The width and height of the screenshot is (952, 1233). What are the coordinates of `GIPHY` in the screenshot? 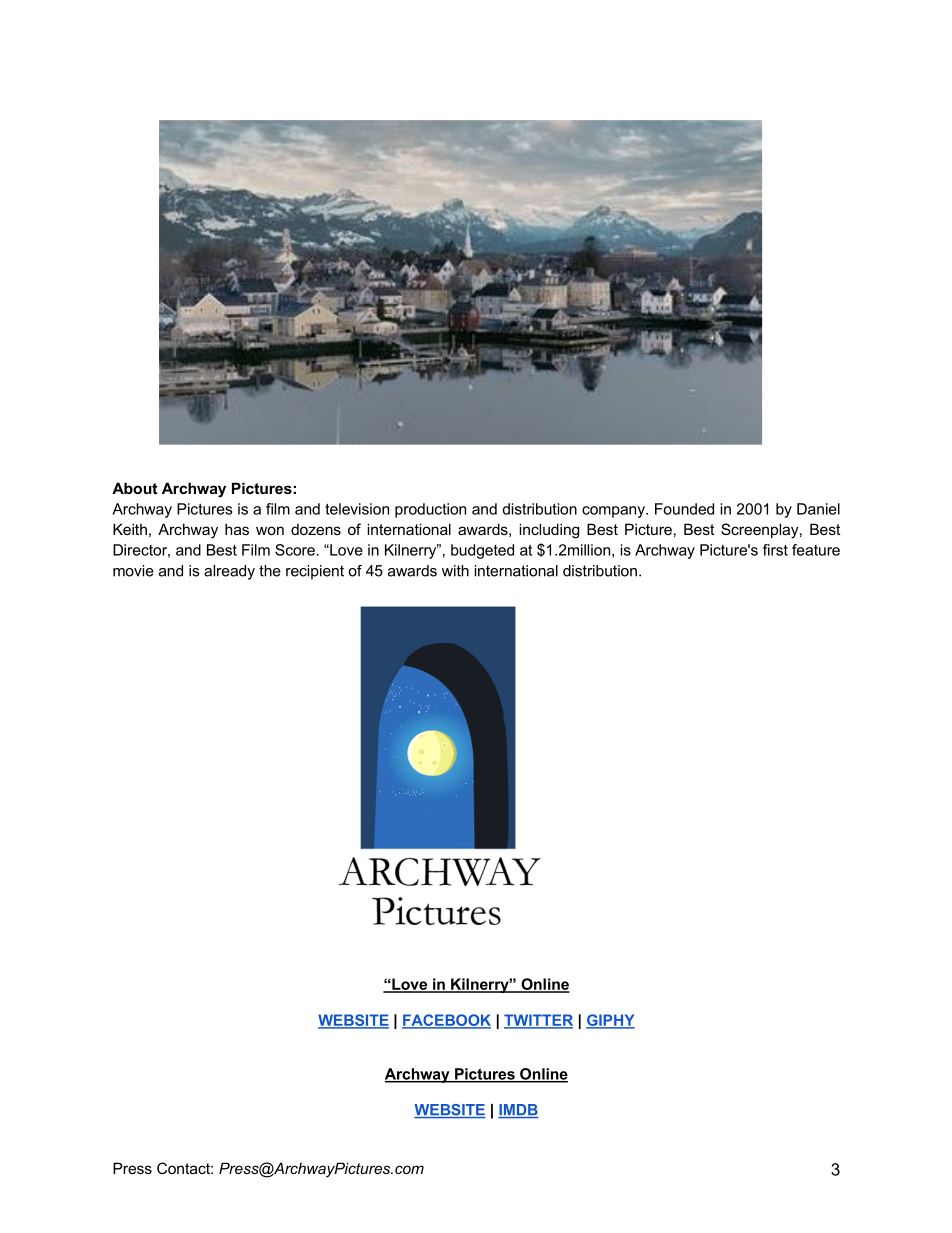 It's located at (610, 1021).
